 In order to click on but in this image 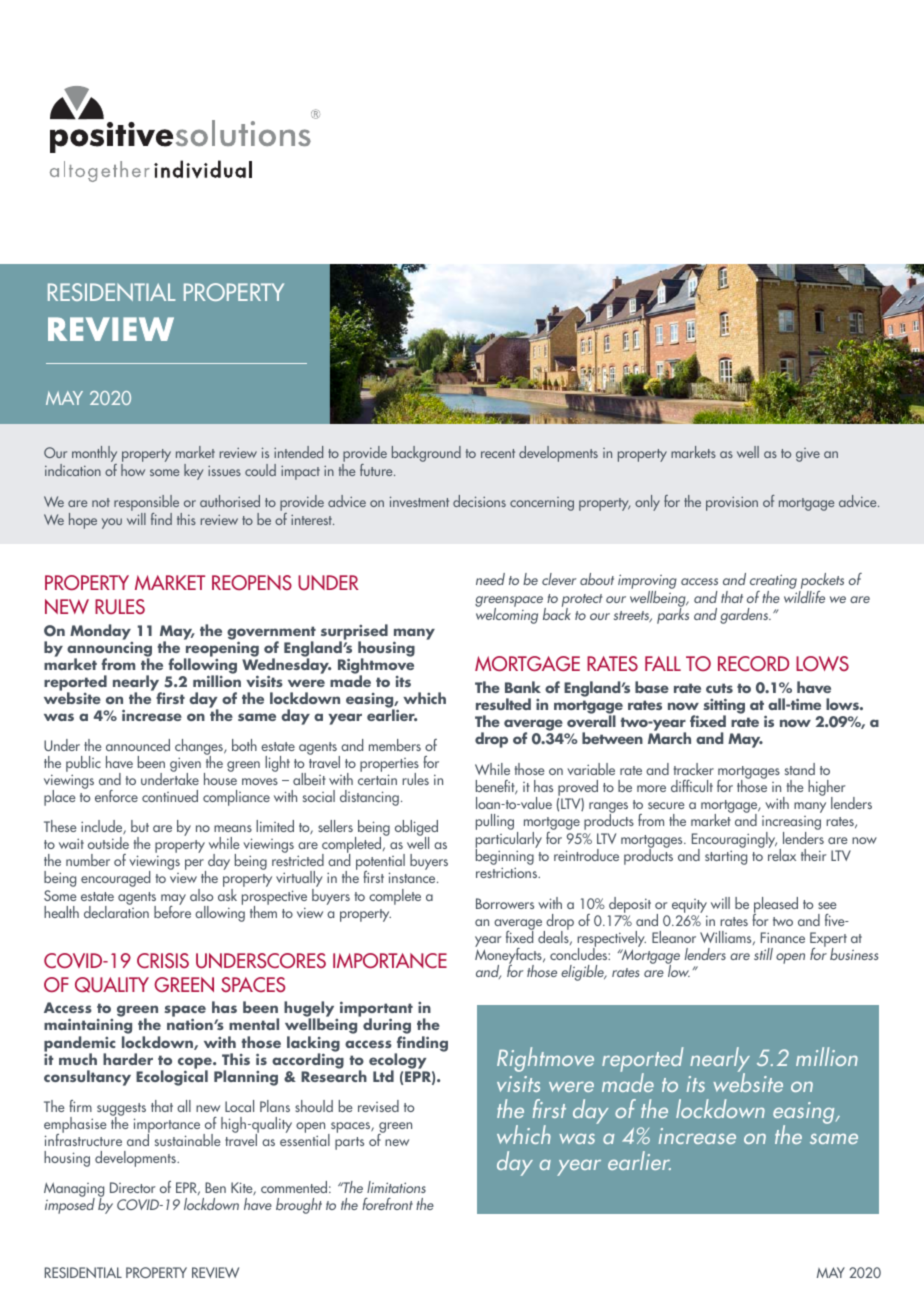, I will do `click(140, 826)`.
